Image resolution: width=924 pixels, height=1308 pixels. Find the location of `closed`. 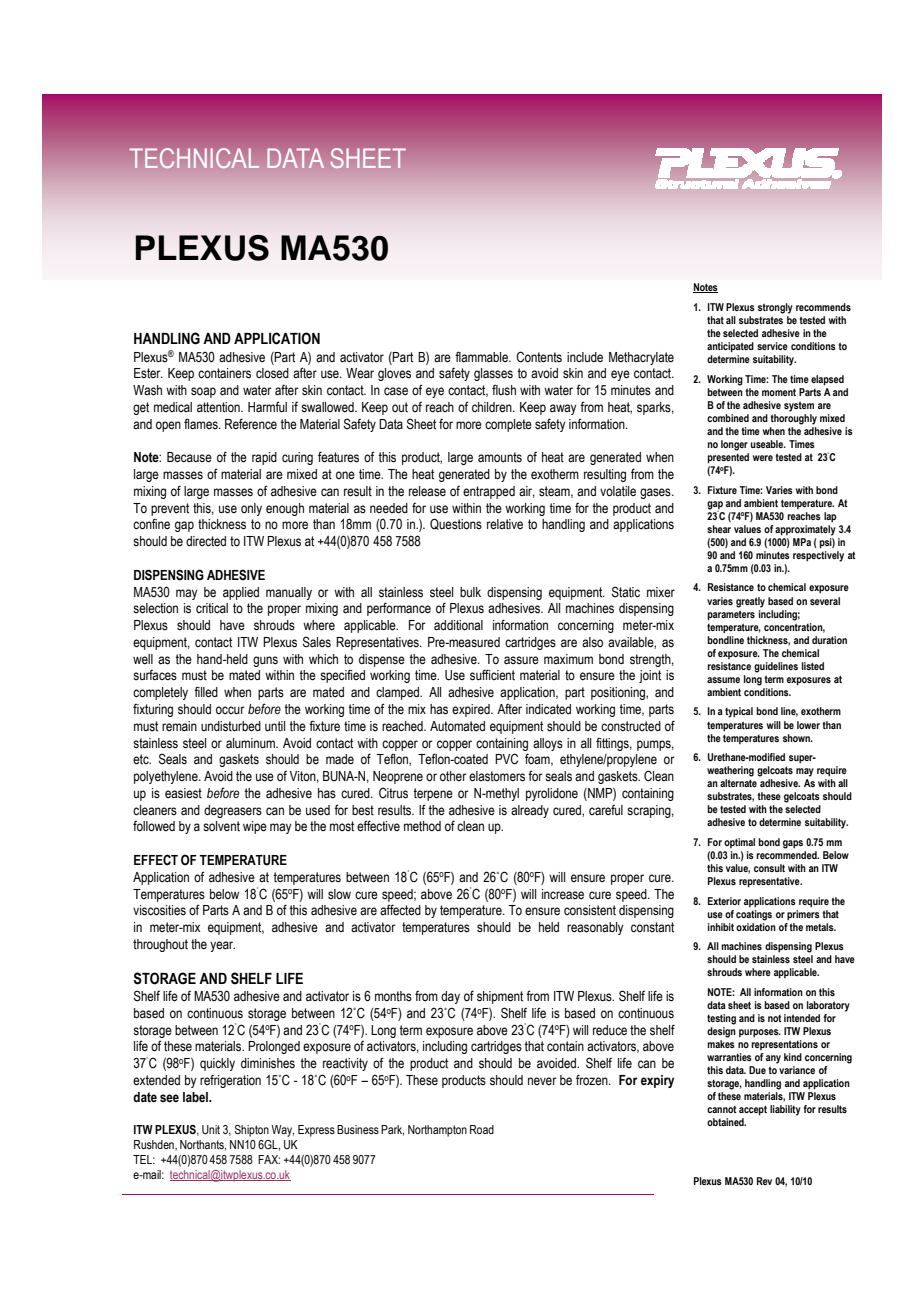

closed is located at coordinates (272, 373).
